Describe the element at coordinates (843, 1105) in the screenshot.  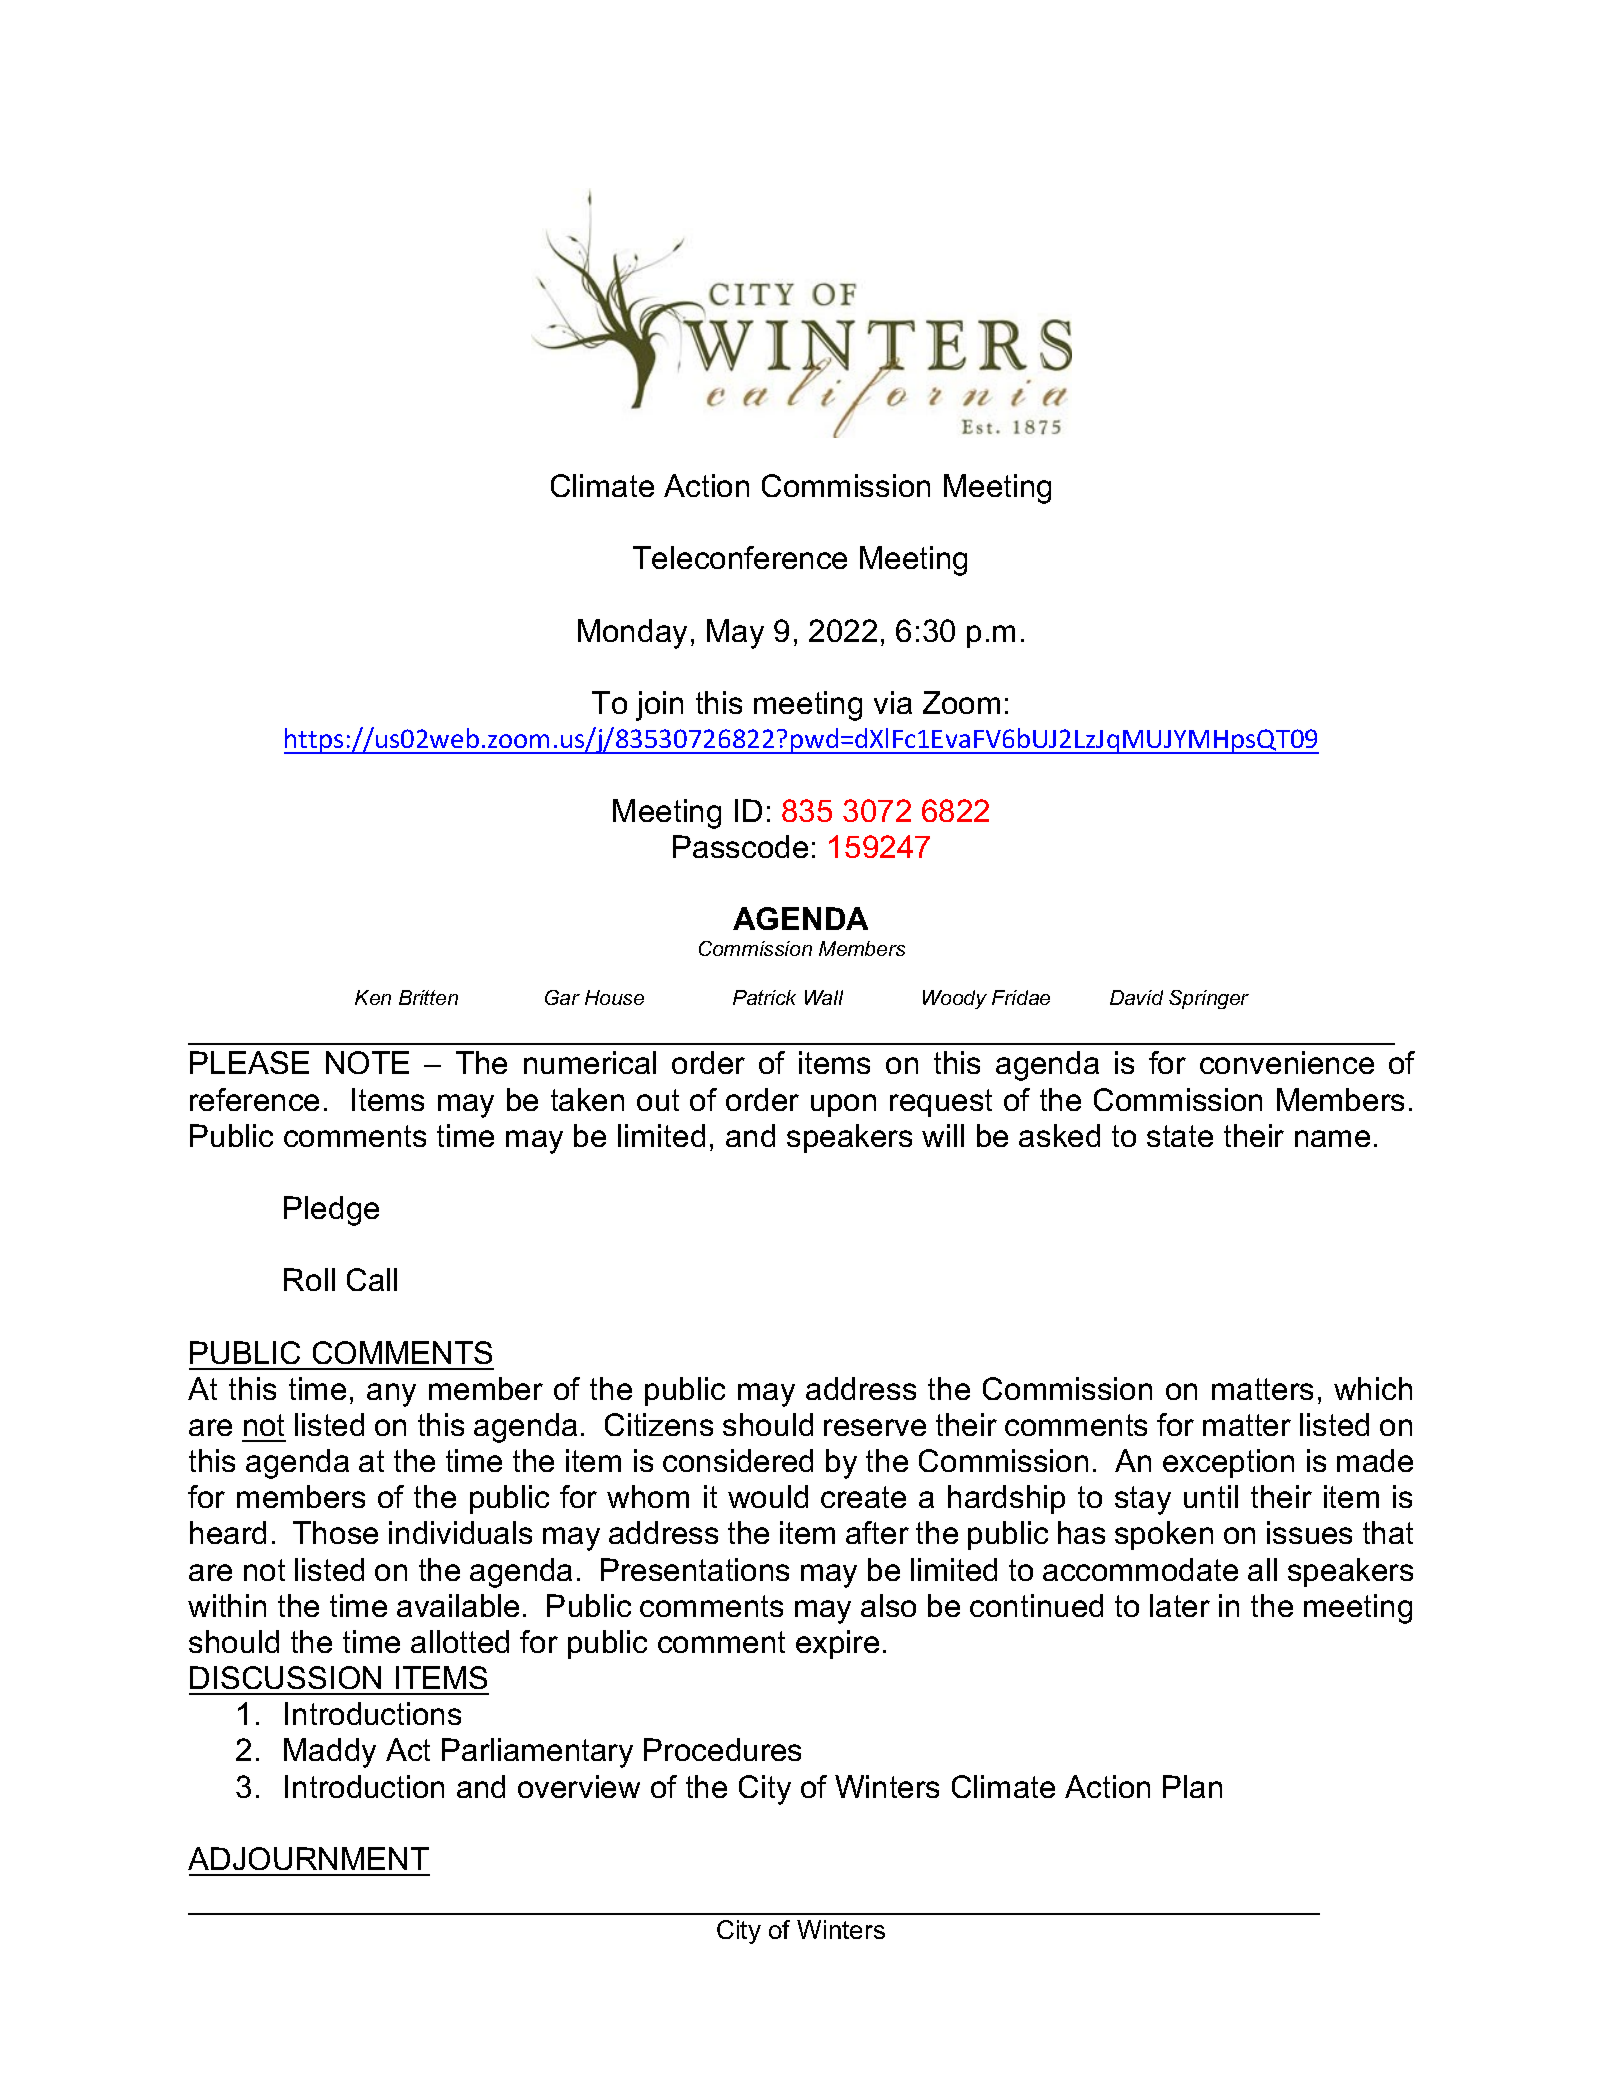
I see `upon` at that location.
